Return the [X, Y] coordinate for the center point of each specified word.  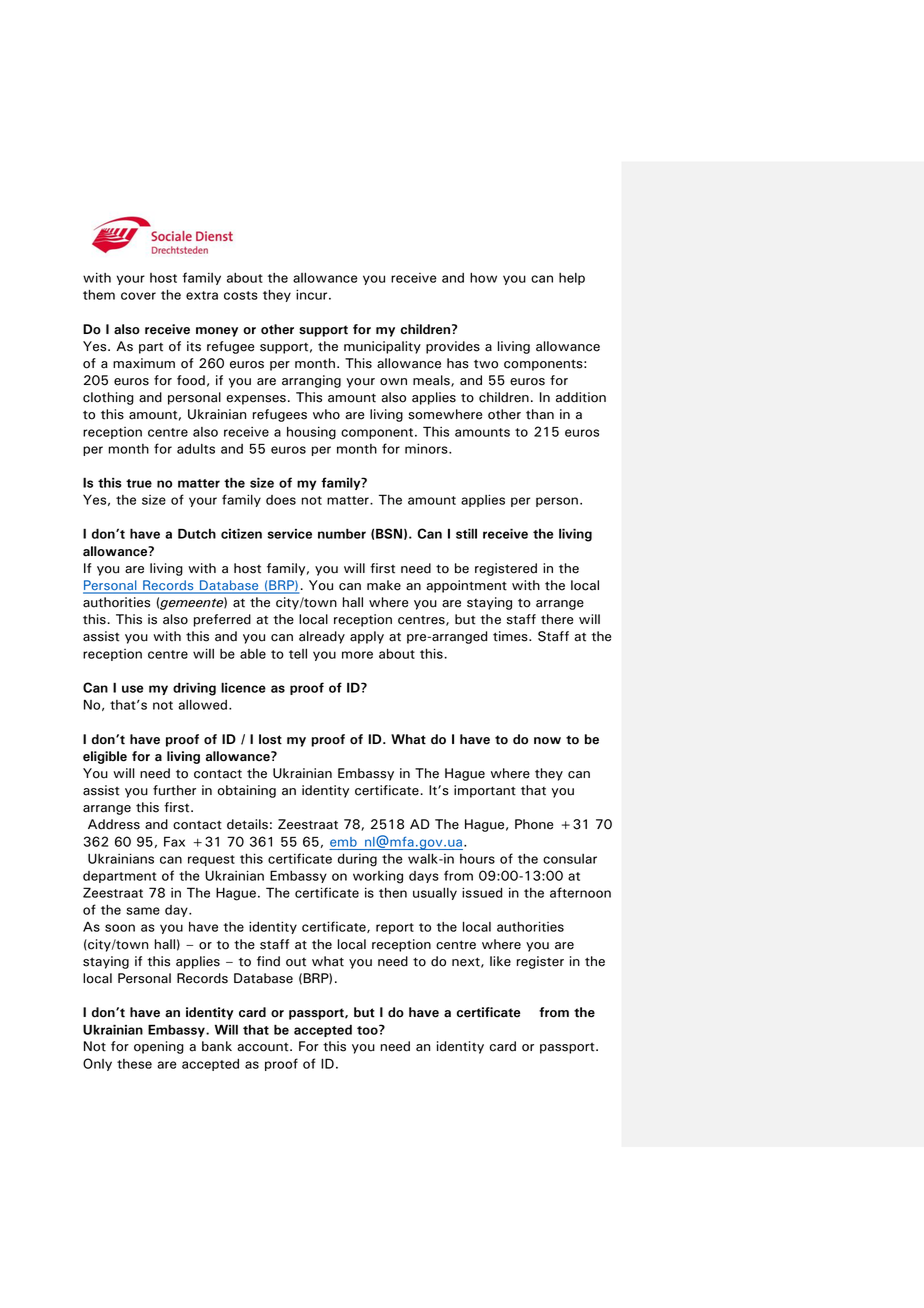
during [357, 860]
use [132, 689]
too [368, 1030]
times [511, 636]
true [139, 483]
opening [159, 1047]
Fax [174, 841]
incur [313, 294]
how [483, 277]
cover [138, 296]
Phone [534, 824]
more [357, 655]
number [342, 533]
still [466, 533]
